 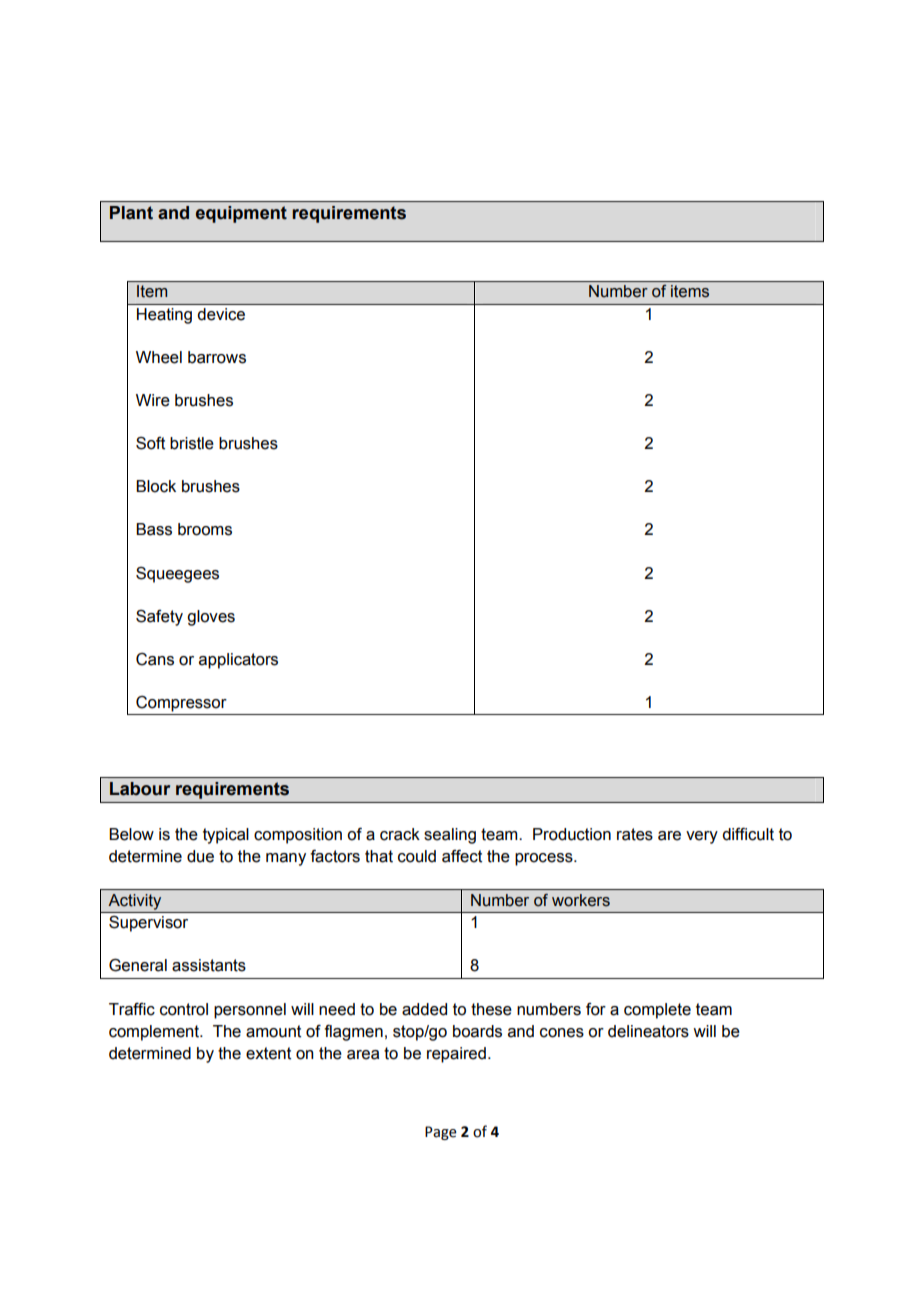 I want to click on Soft, so click(x=150, y=443).
